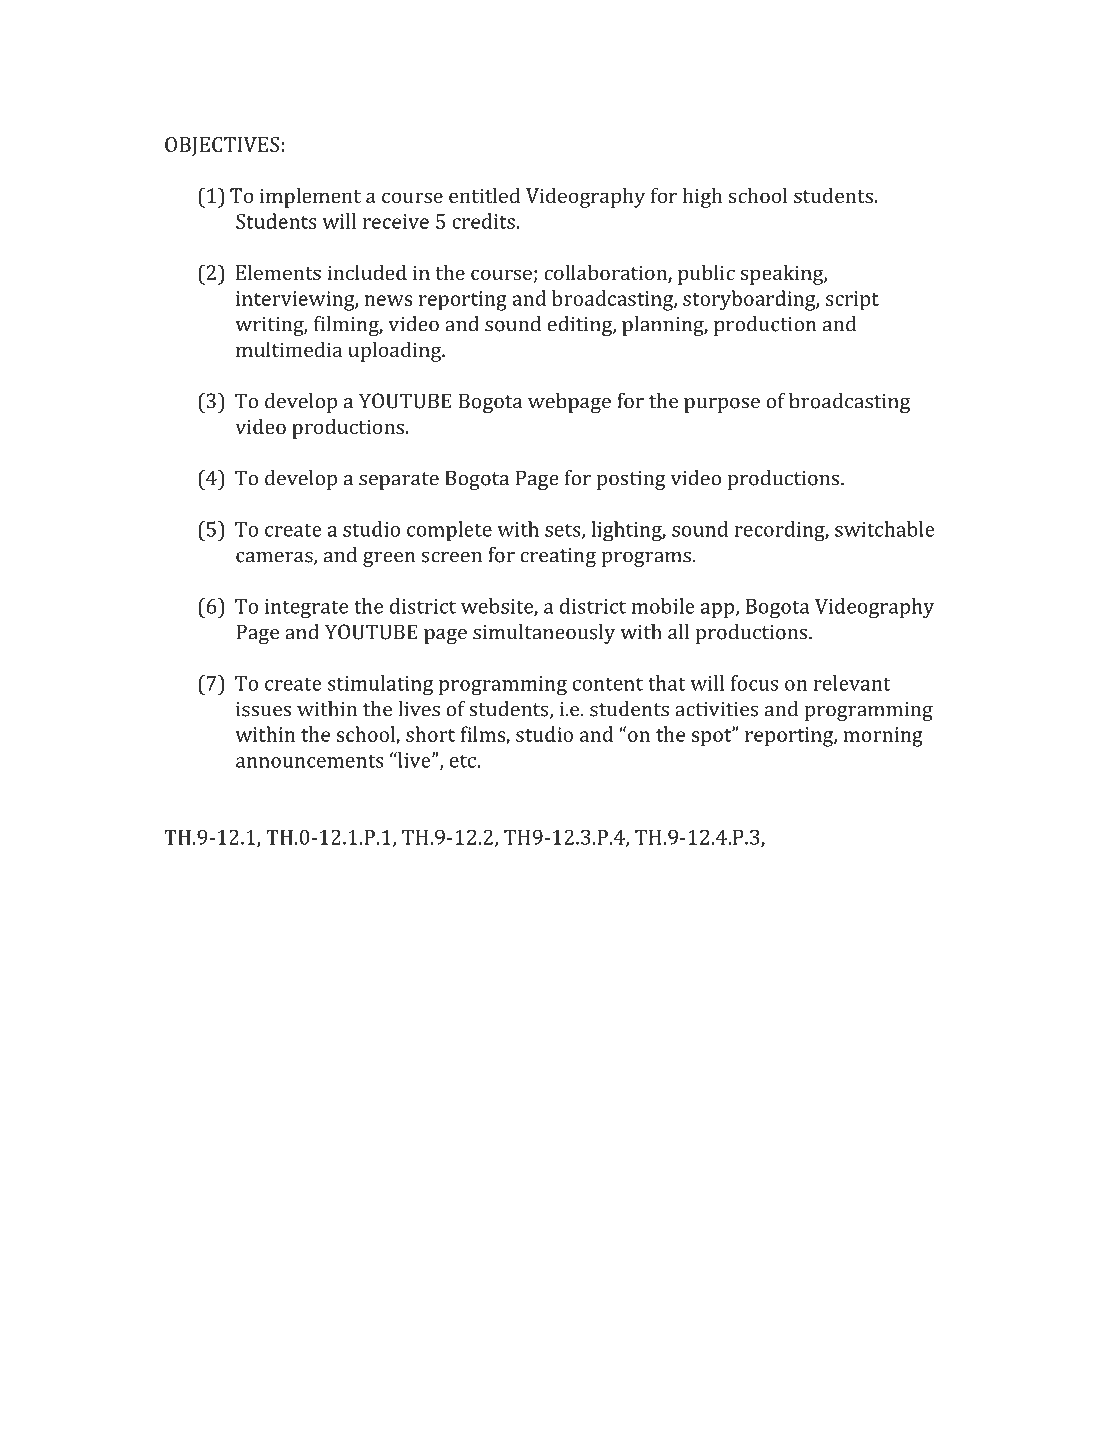 This screenshot has height=1444, width=1116. I want to click on films, so click(483, 735).
